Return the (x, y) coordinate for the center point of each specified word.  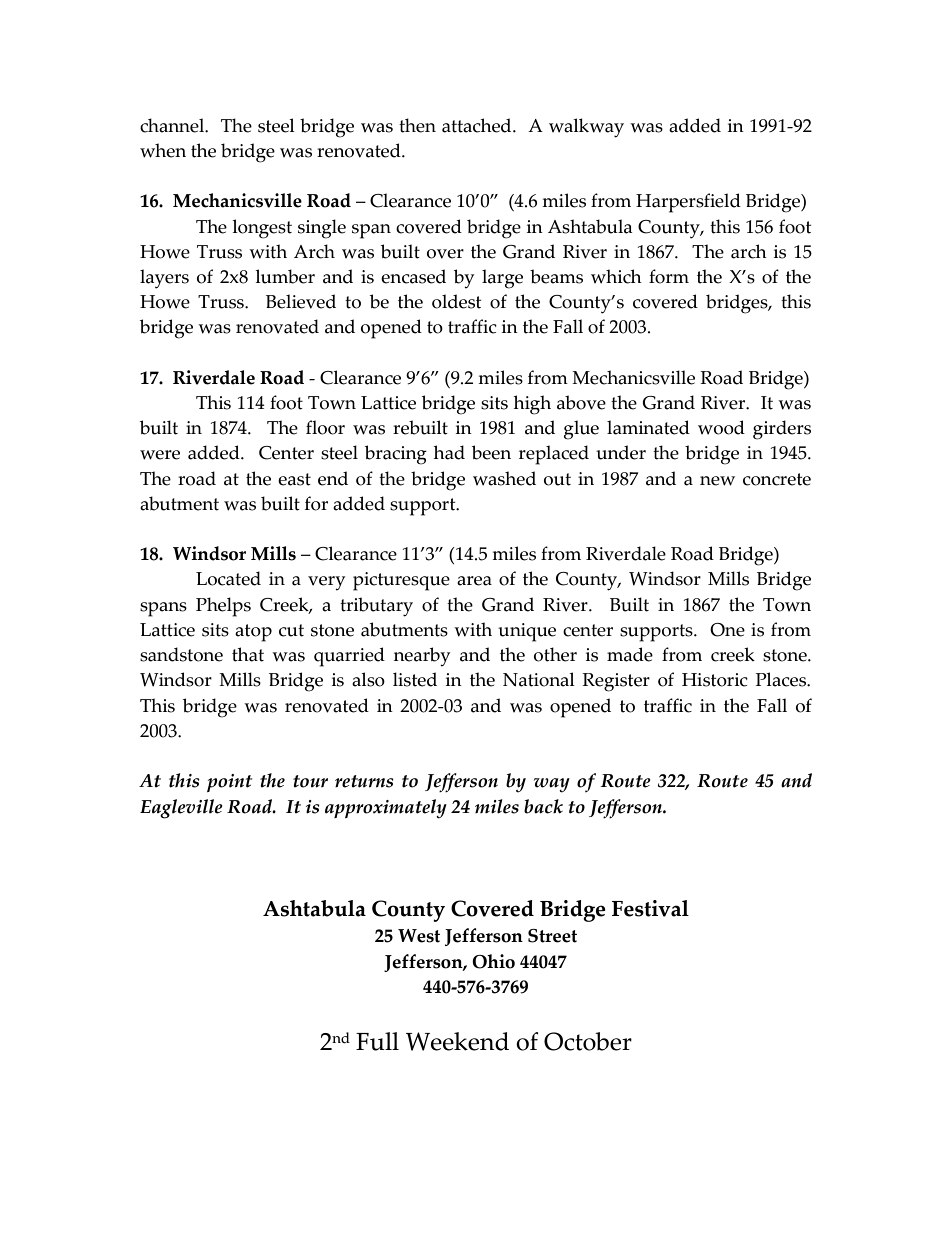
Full (377, 1041)
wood (721, 427)
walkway (586, 128)
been (491, 452)
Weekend (457, 1041)
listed (415, 679)
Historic (715, 680)
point (229, 783)
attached (478, 125)
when (163, 150)
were (160, 455)
